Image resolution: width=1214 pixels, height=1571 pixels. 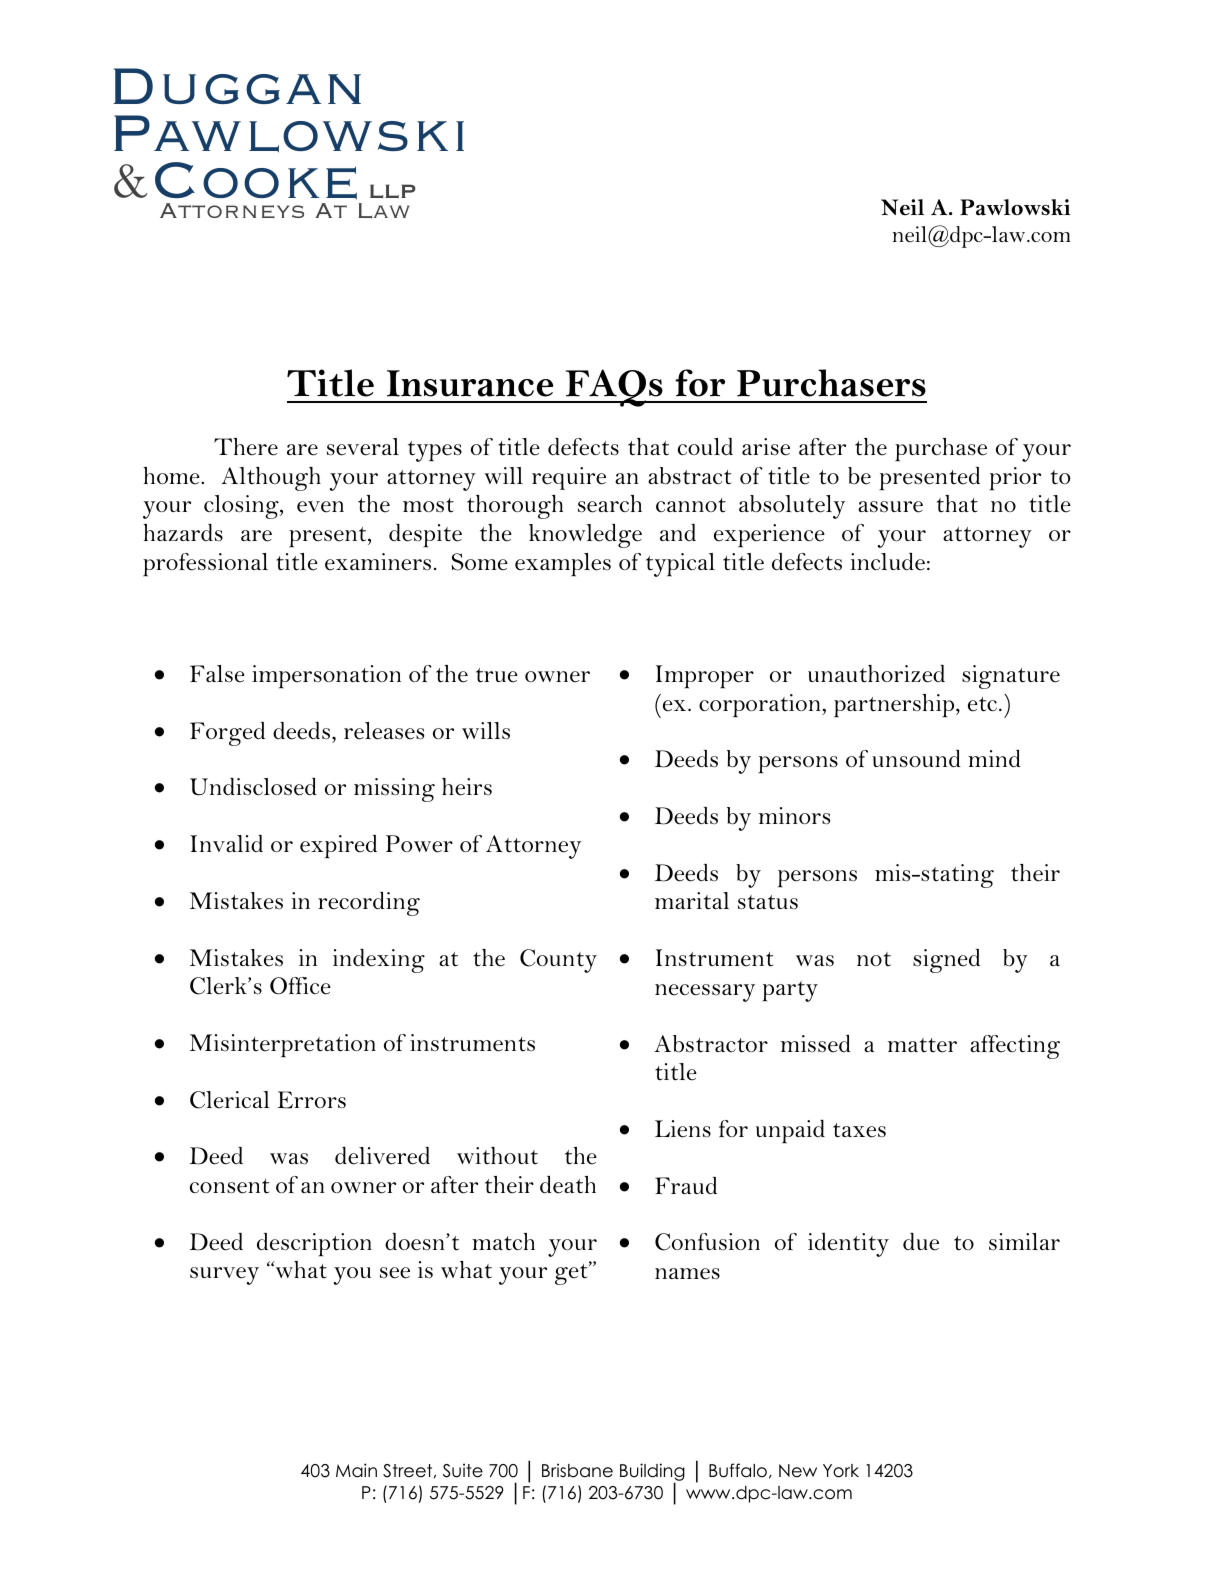 I want to click on Main, so click(x=356, y=1470).
